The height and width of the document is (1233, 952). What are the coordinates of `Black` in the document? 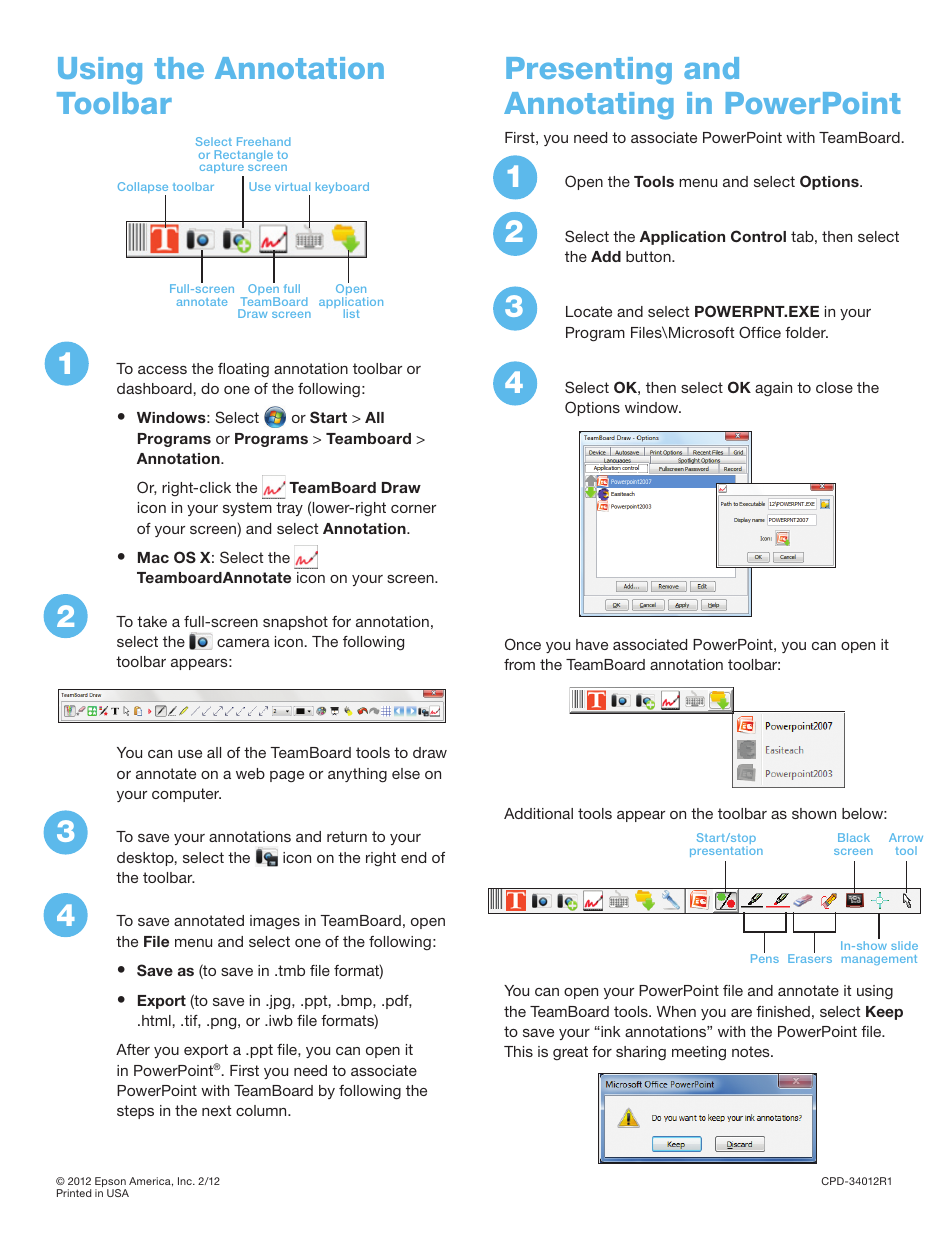 It's located at (854, 837).
